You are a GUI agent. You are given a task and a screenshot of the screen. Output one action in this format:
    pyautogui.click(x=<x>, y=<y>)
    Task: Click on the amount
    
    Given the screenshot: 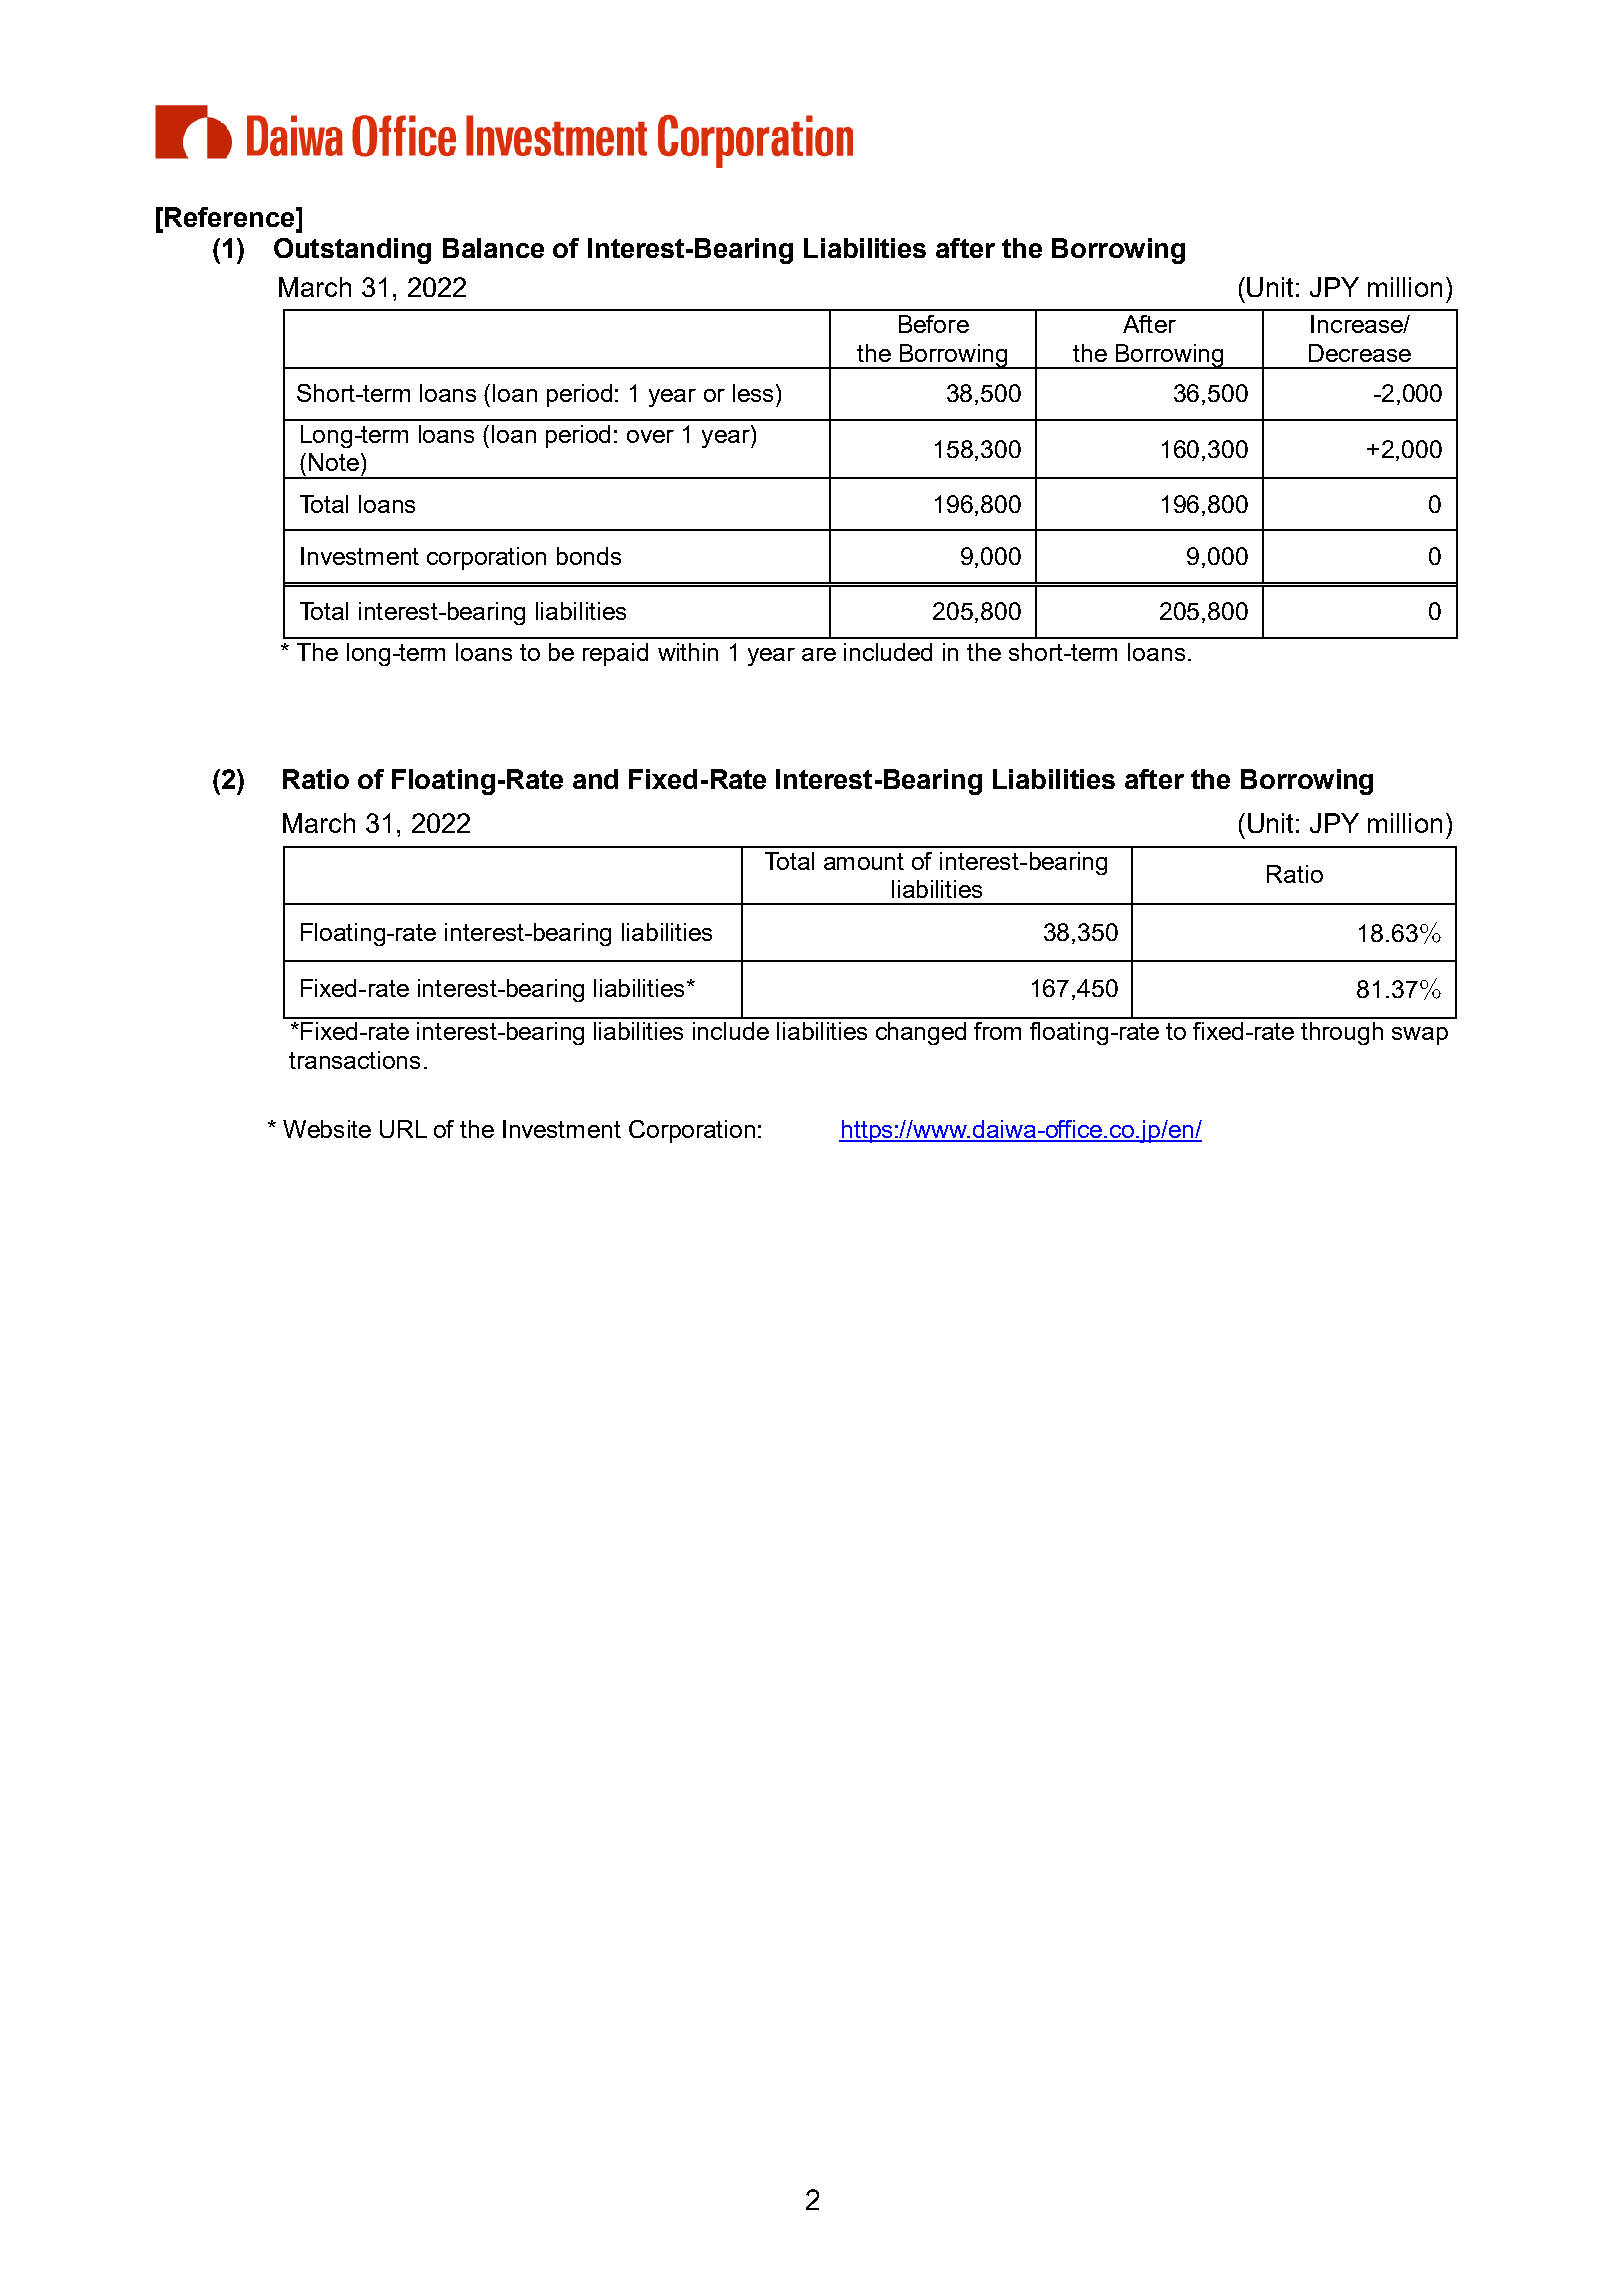 What is the action you would take?
    pyautogui.click(x=864, y=861)
